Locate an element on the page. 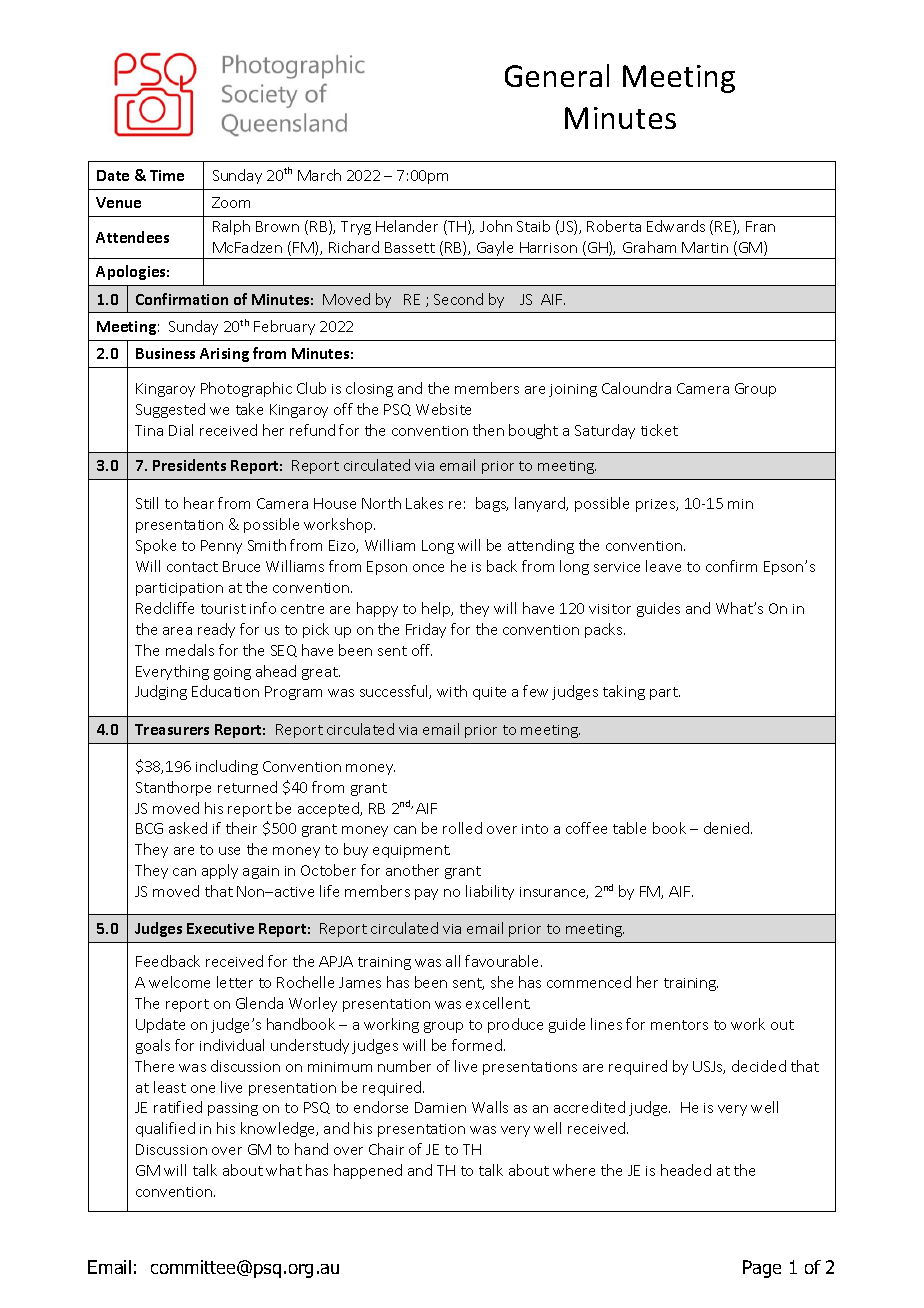 This page has width=924, height=1308. welcome is located at coordinates (179, 982).
